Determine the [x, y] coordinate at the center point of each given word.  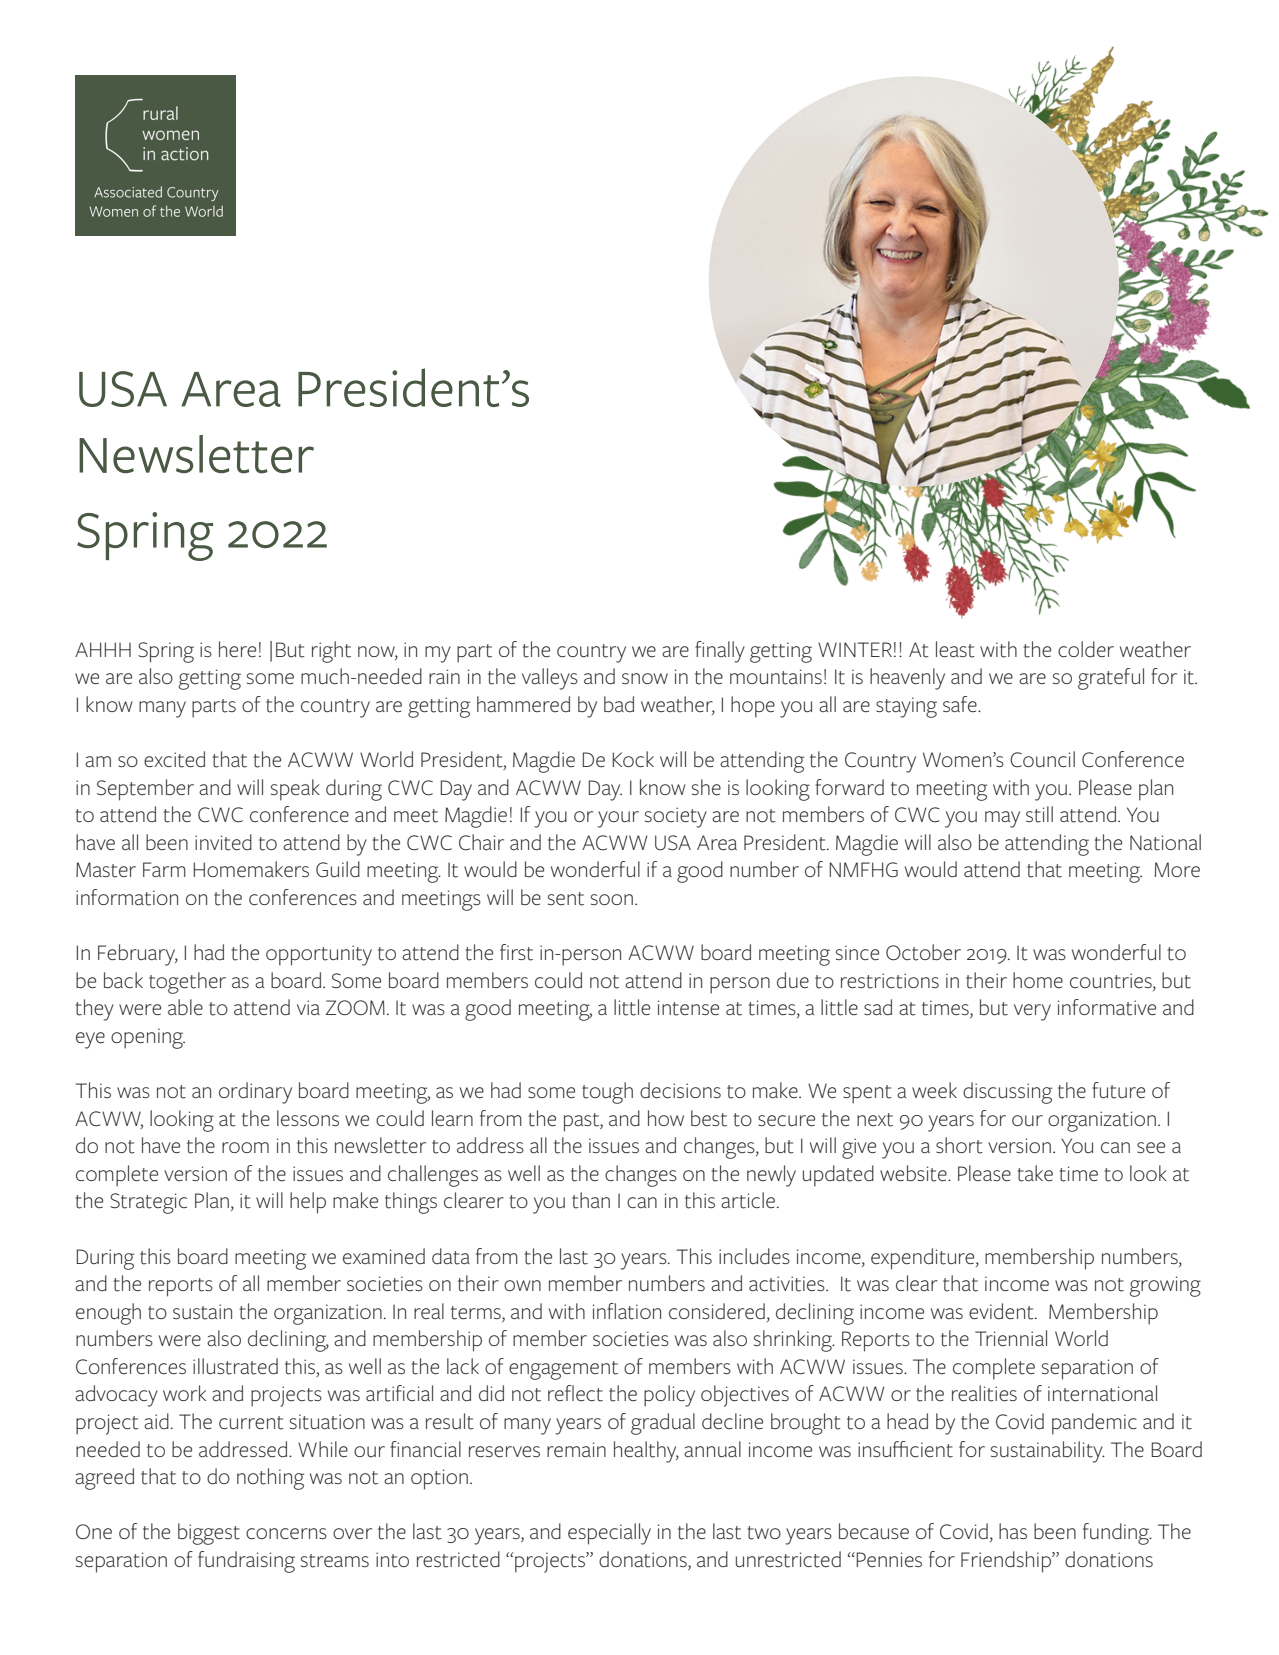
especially [609, 1534]
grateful [1111, 679]
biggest [209, 1534]
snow [645, 678]
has [1013, 1531]
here [237, 649]
